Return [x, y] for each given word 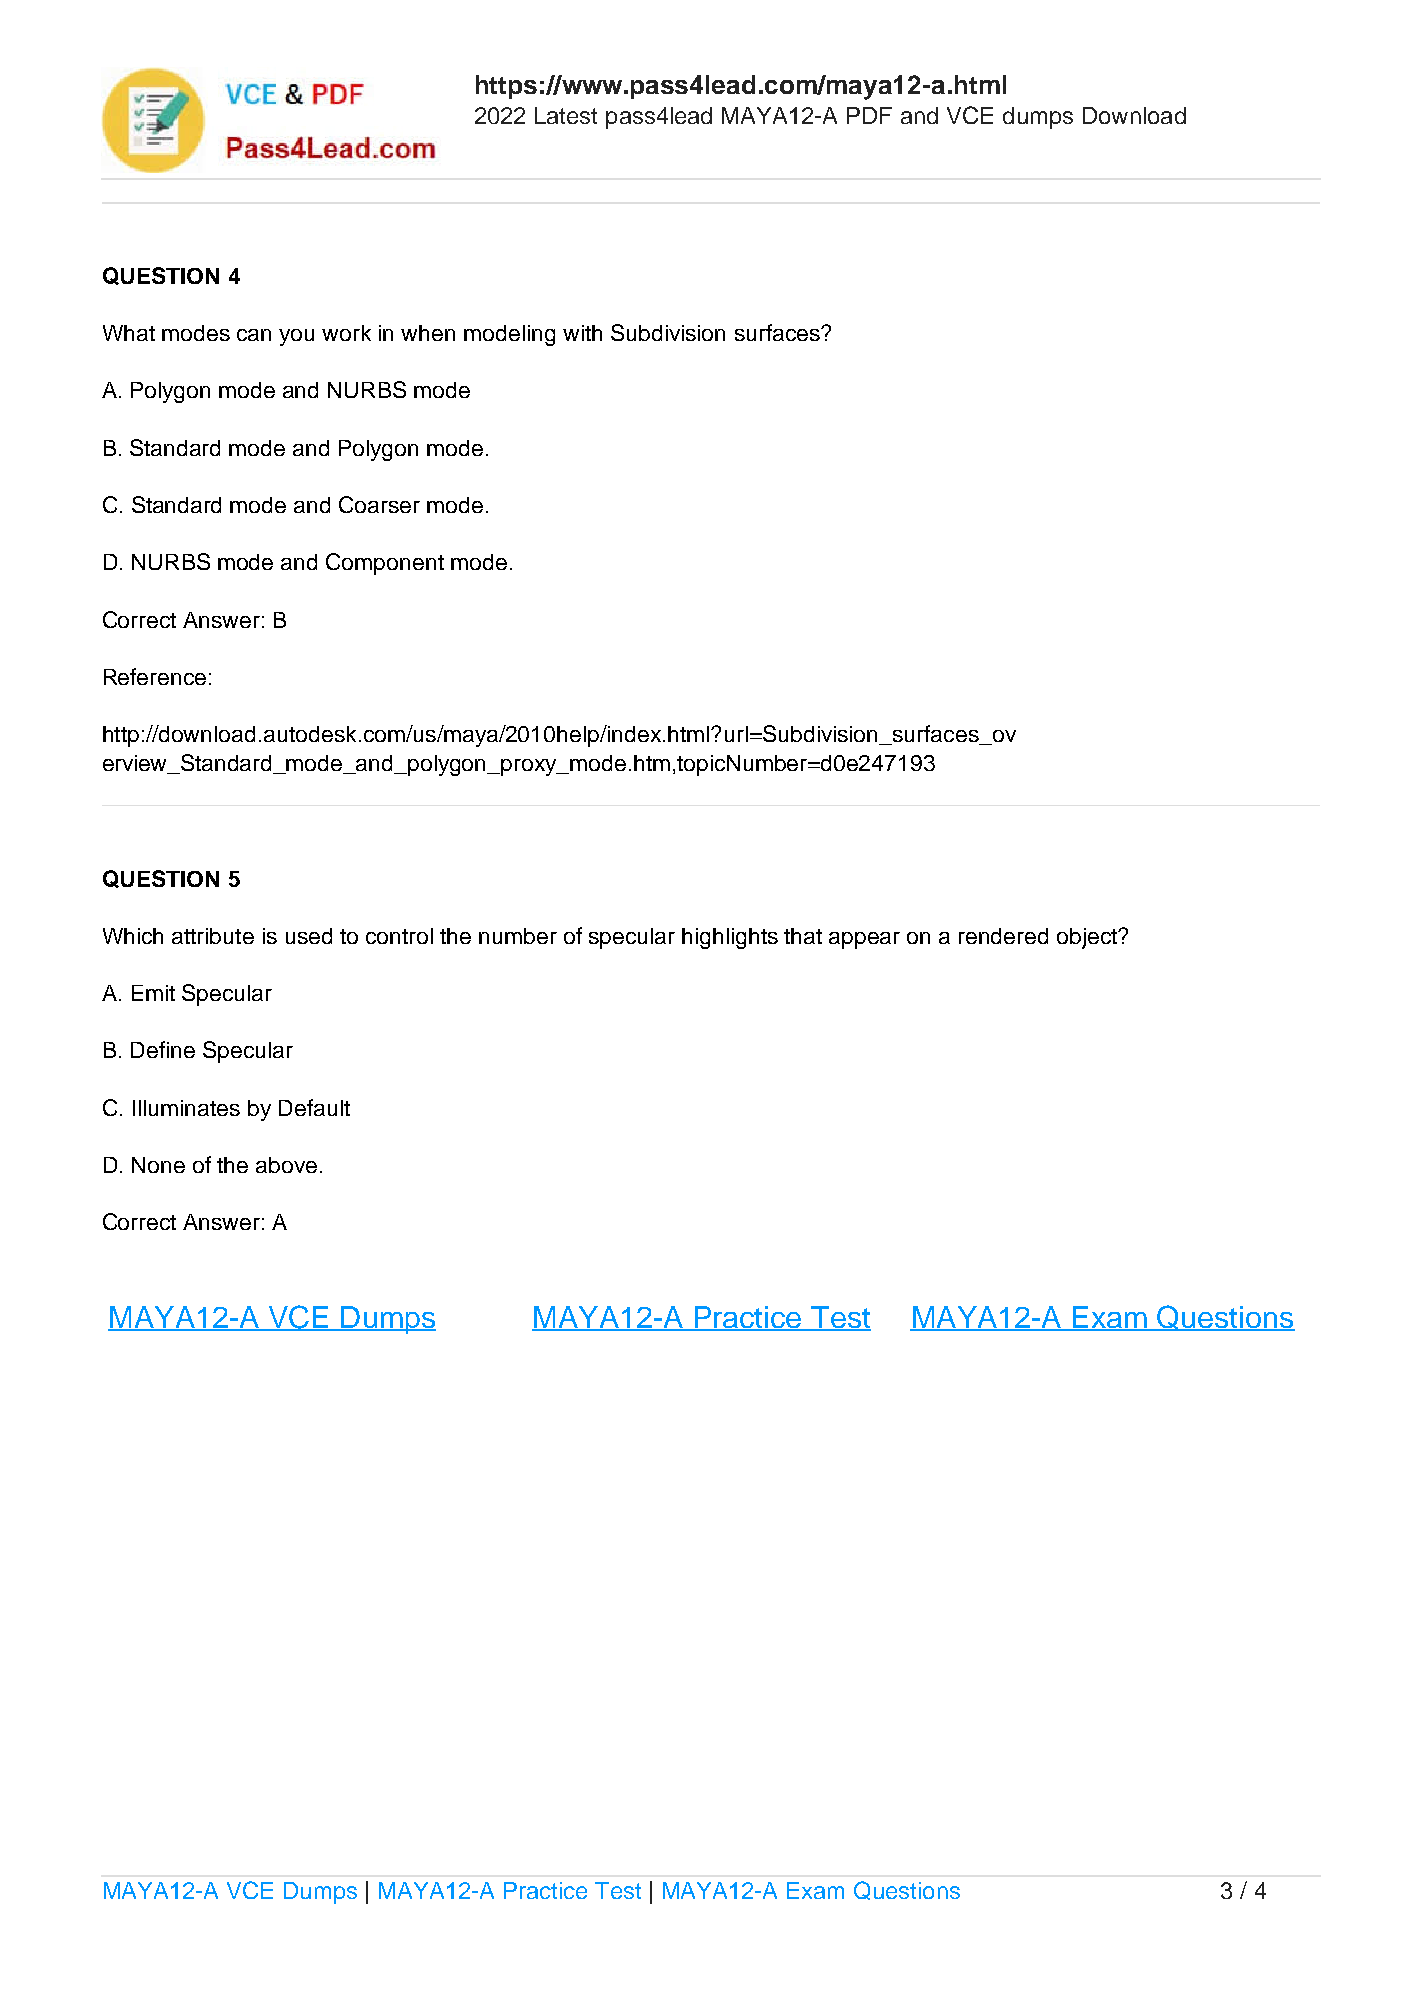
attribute [213, 936]
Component [385, 564]
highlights [730, 938]
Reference [155, 676]
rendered [1003, 936]
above [286, 1165]
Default [314, 1107]
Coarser [379, 504]
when [428, 333]
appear [864, 940]
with [582, 333]
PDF [869, 115]
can [254, 335]
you [296, 337]
